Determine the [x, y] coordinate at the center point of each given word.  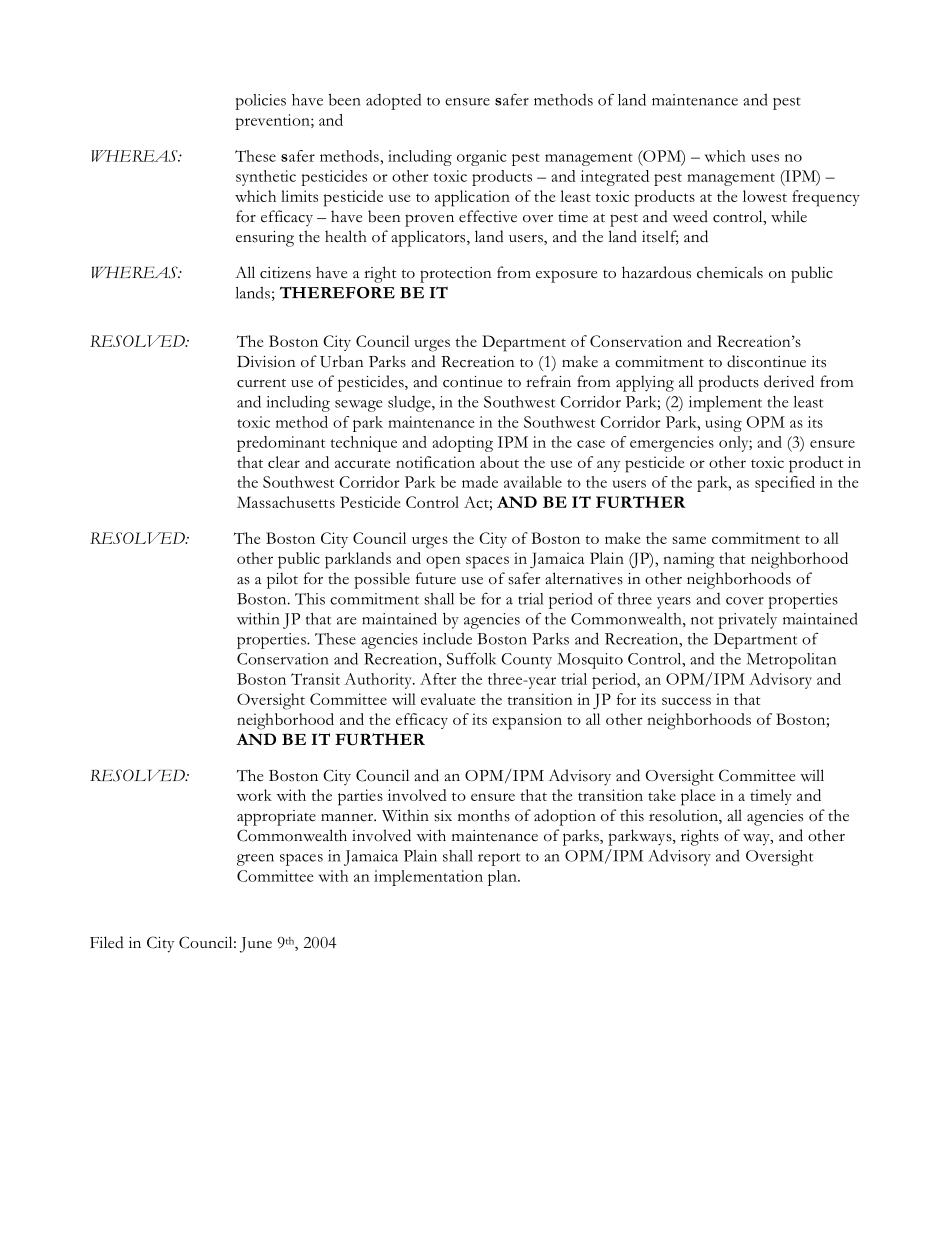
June [256, 945]
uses [765, 158]
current [261, 383]
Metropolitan [791, 661]
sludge [410, 404]
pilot [282, 580]
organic [482, 158]
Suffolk [471, 658]
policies [260, 102]
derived [789, 381]
